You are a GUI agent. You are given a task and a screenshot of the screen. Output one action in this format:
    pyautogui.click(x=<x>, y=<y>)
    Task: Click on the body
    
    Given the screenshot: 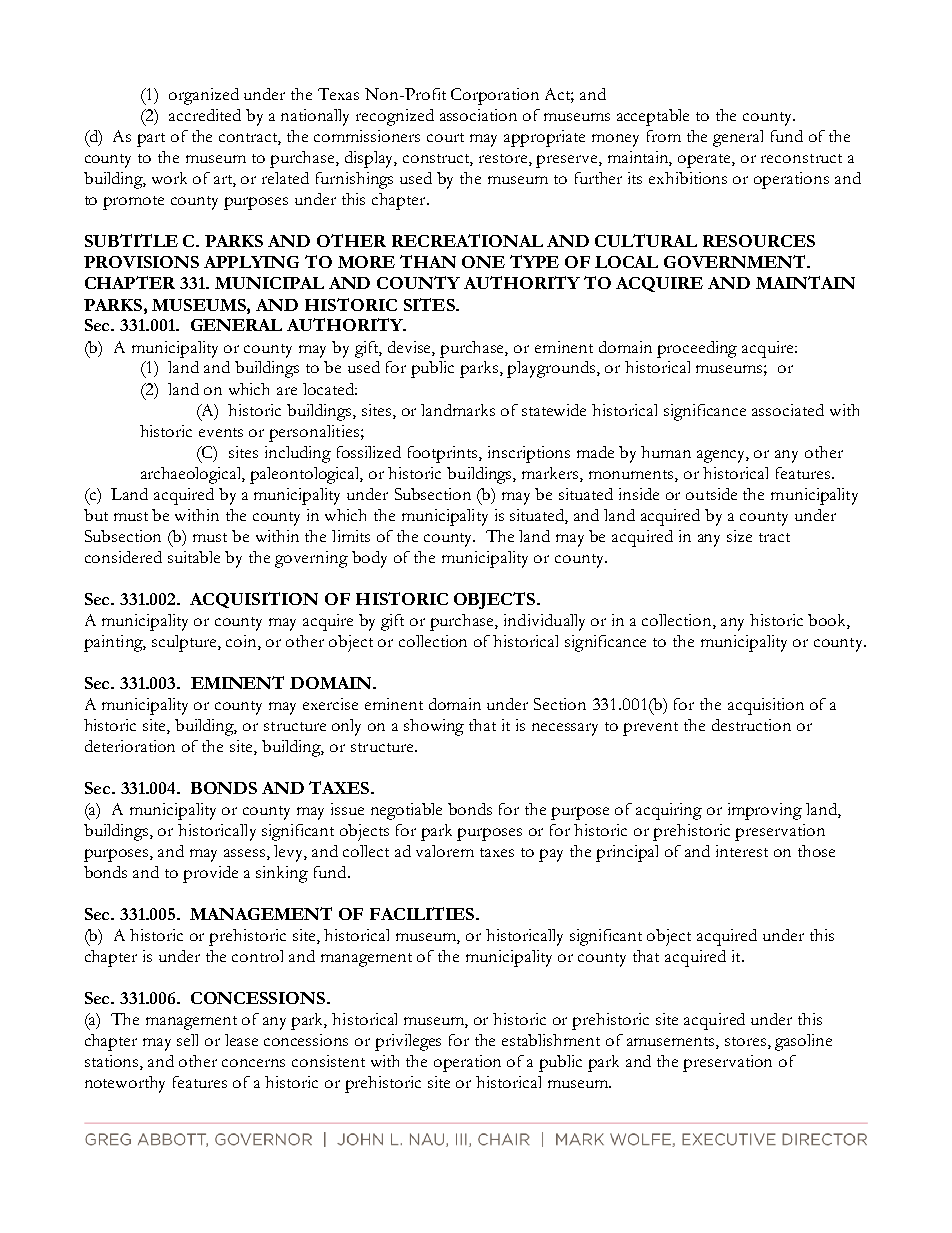 What is the action you would take?
    pyautogui.click(x=369, y=559)
